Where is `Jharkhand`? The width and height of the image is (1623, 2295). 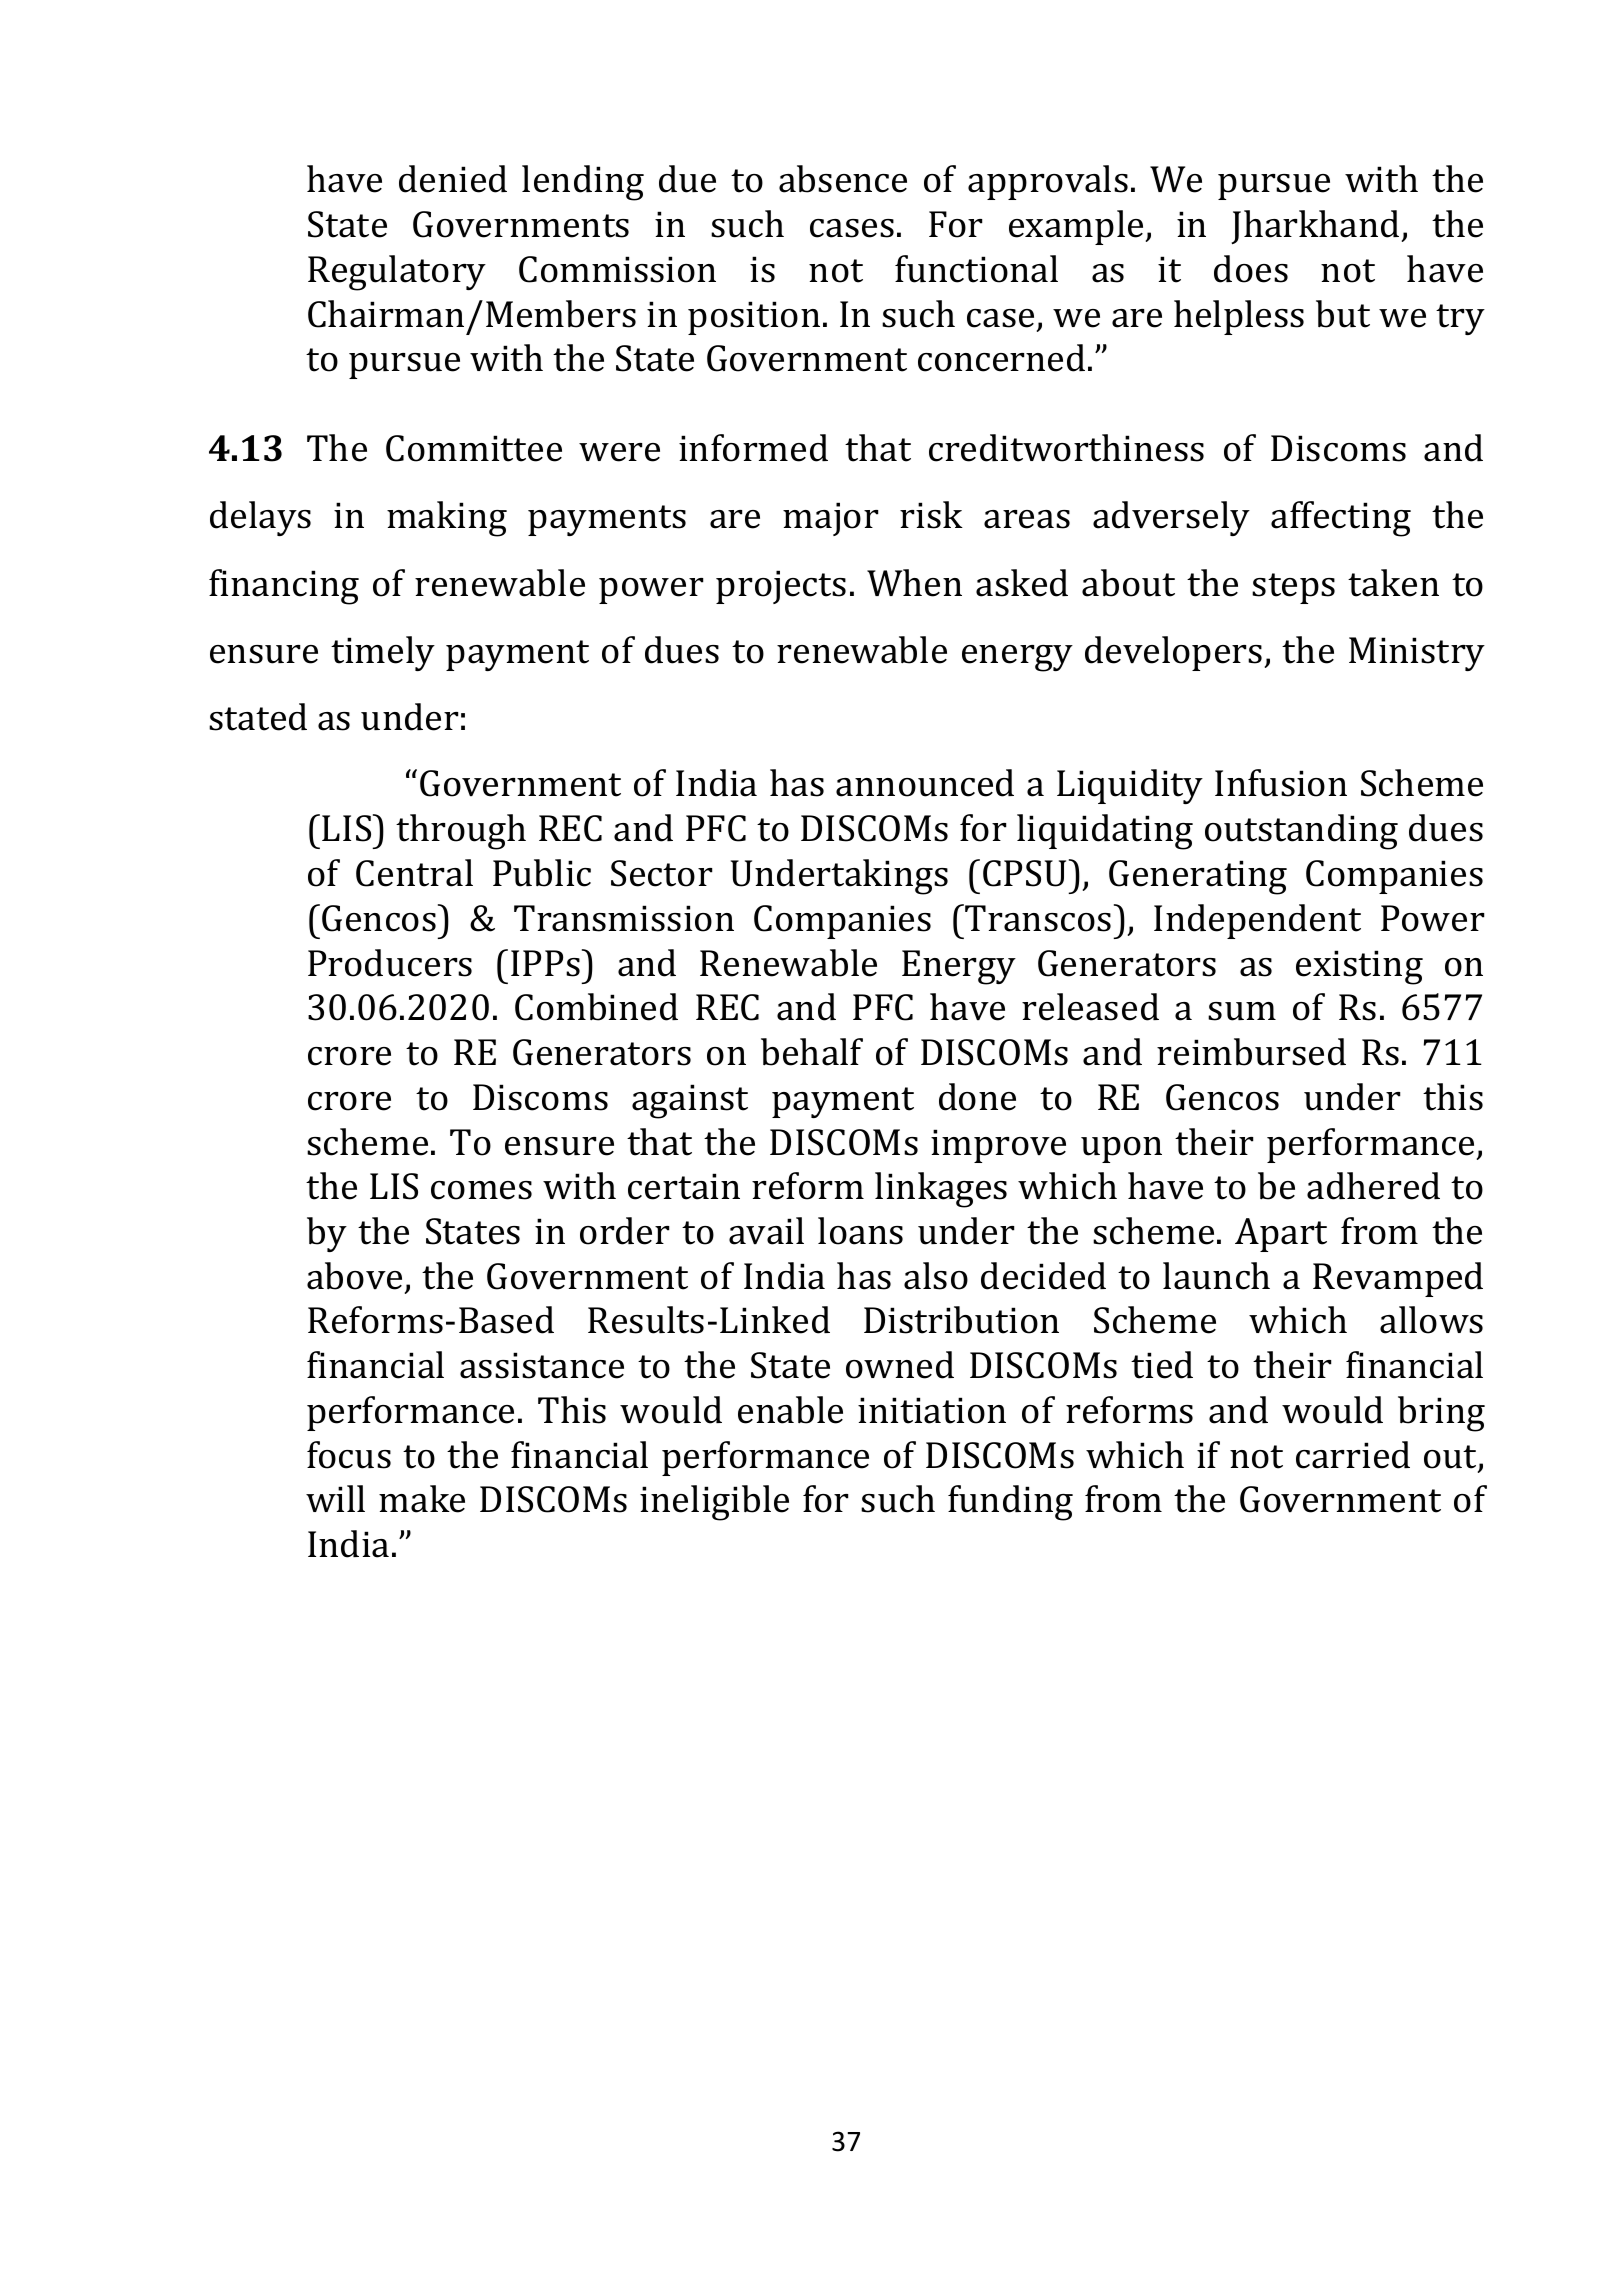 Jharkhand is located at coordinates (1315, 227).
